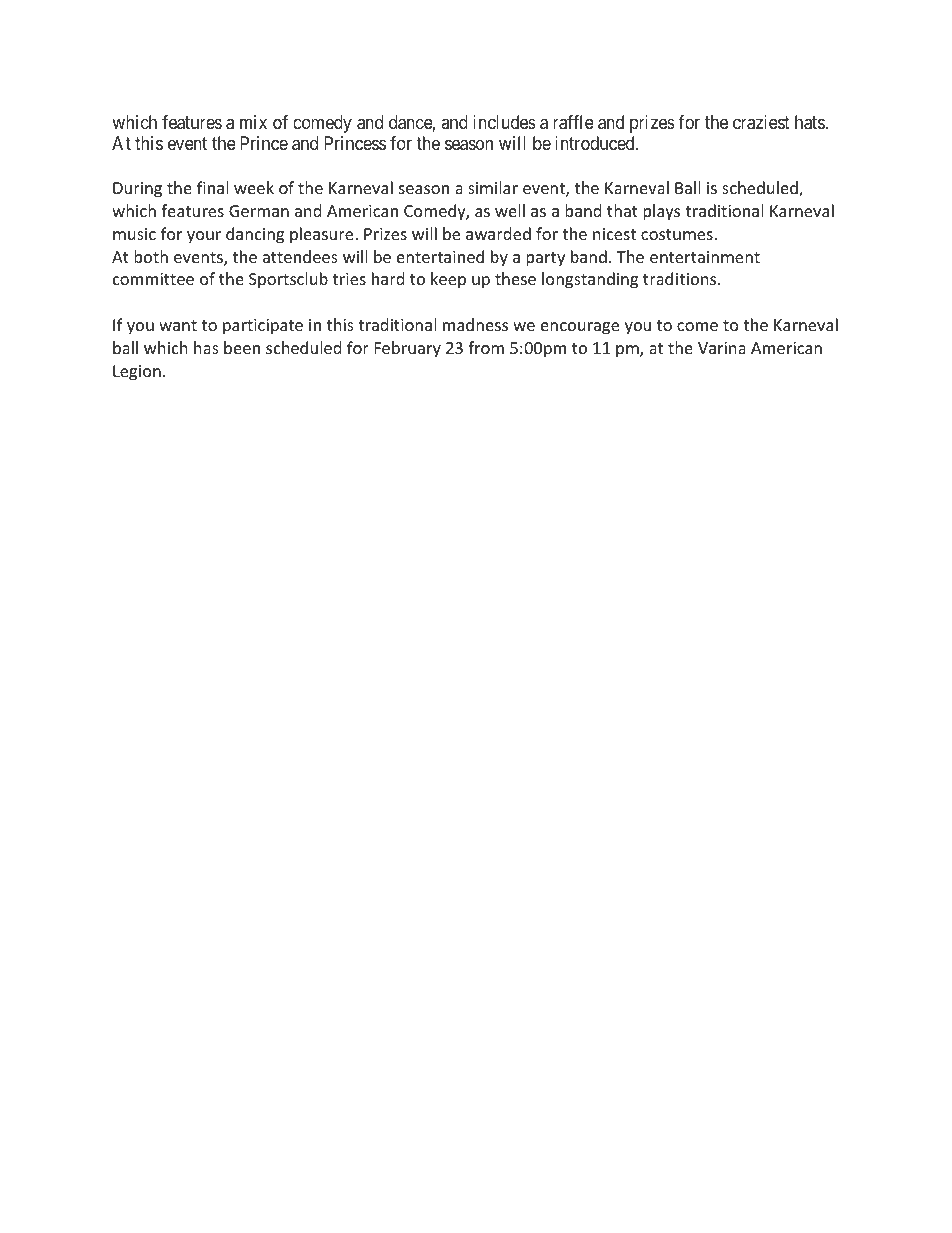  Describe the element at coordinates (204, 237) in the screenshot. I see `your` at that location.
